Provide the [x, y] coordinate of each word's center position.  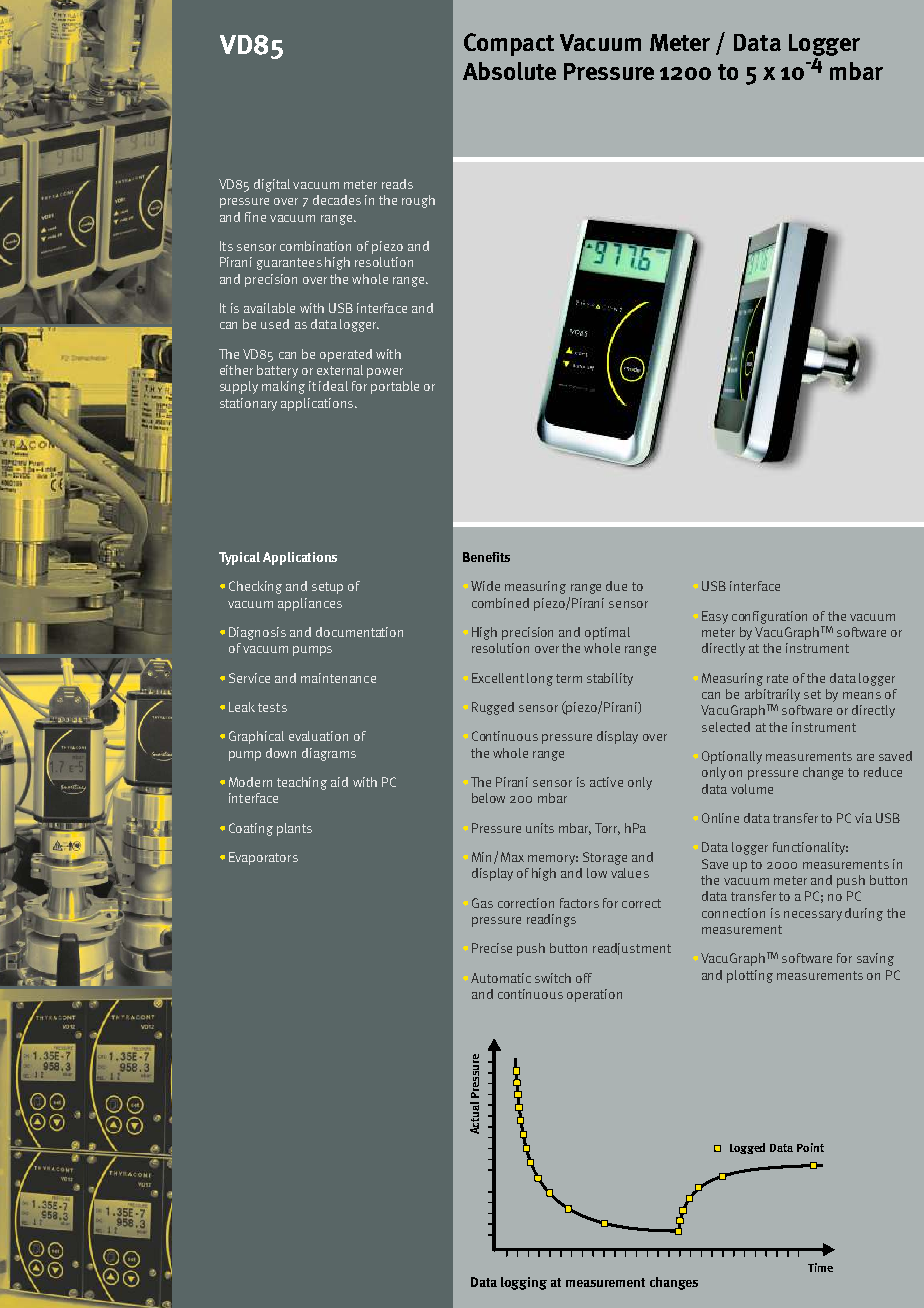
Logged [747, 1148]
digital [272, 185]
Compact [509, 44]
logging [524, 1283]
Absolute [509, 71]
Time [820, 1267]
